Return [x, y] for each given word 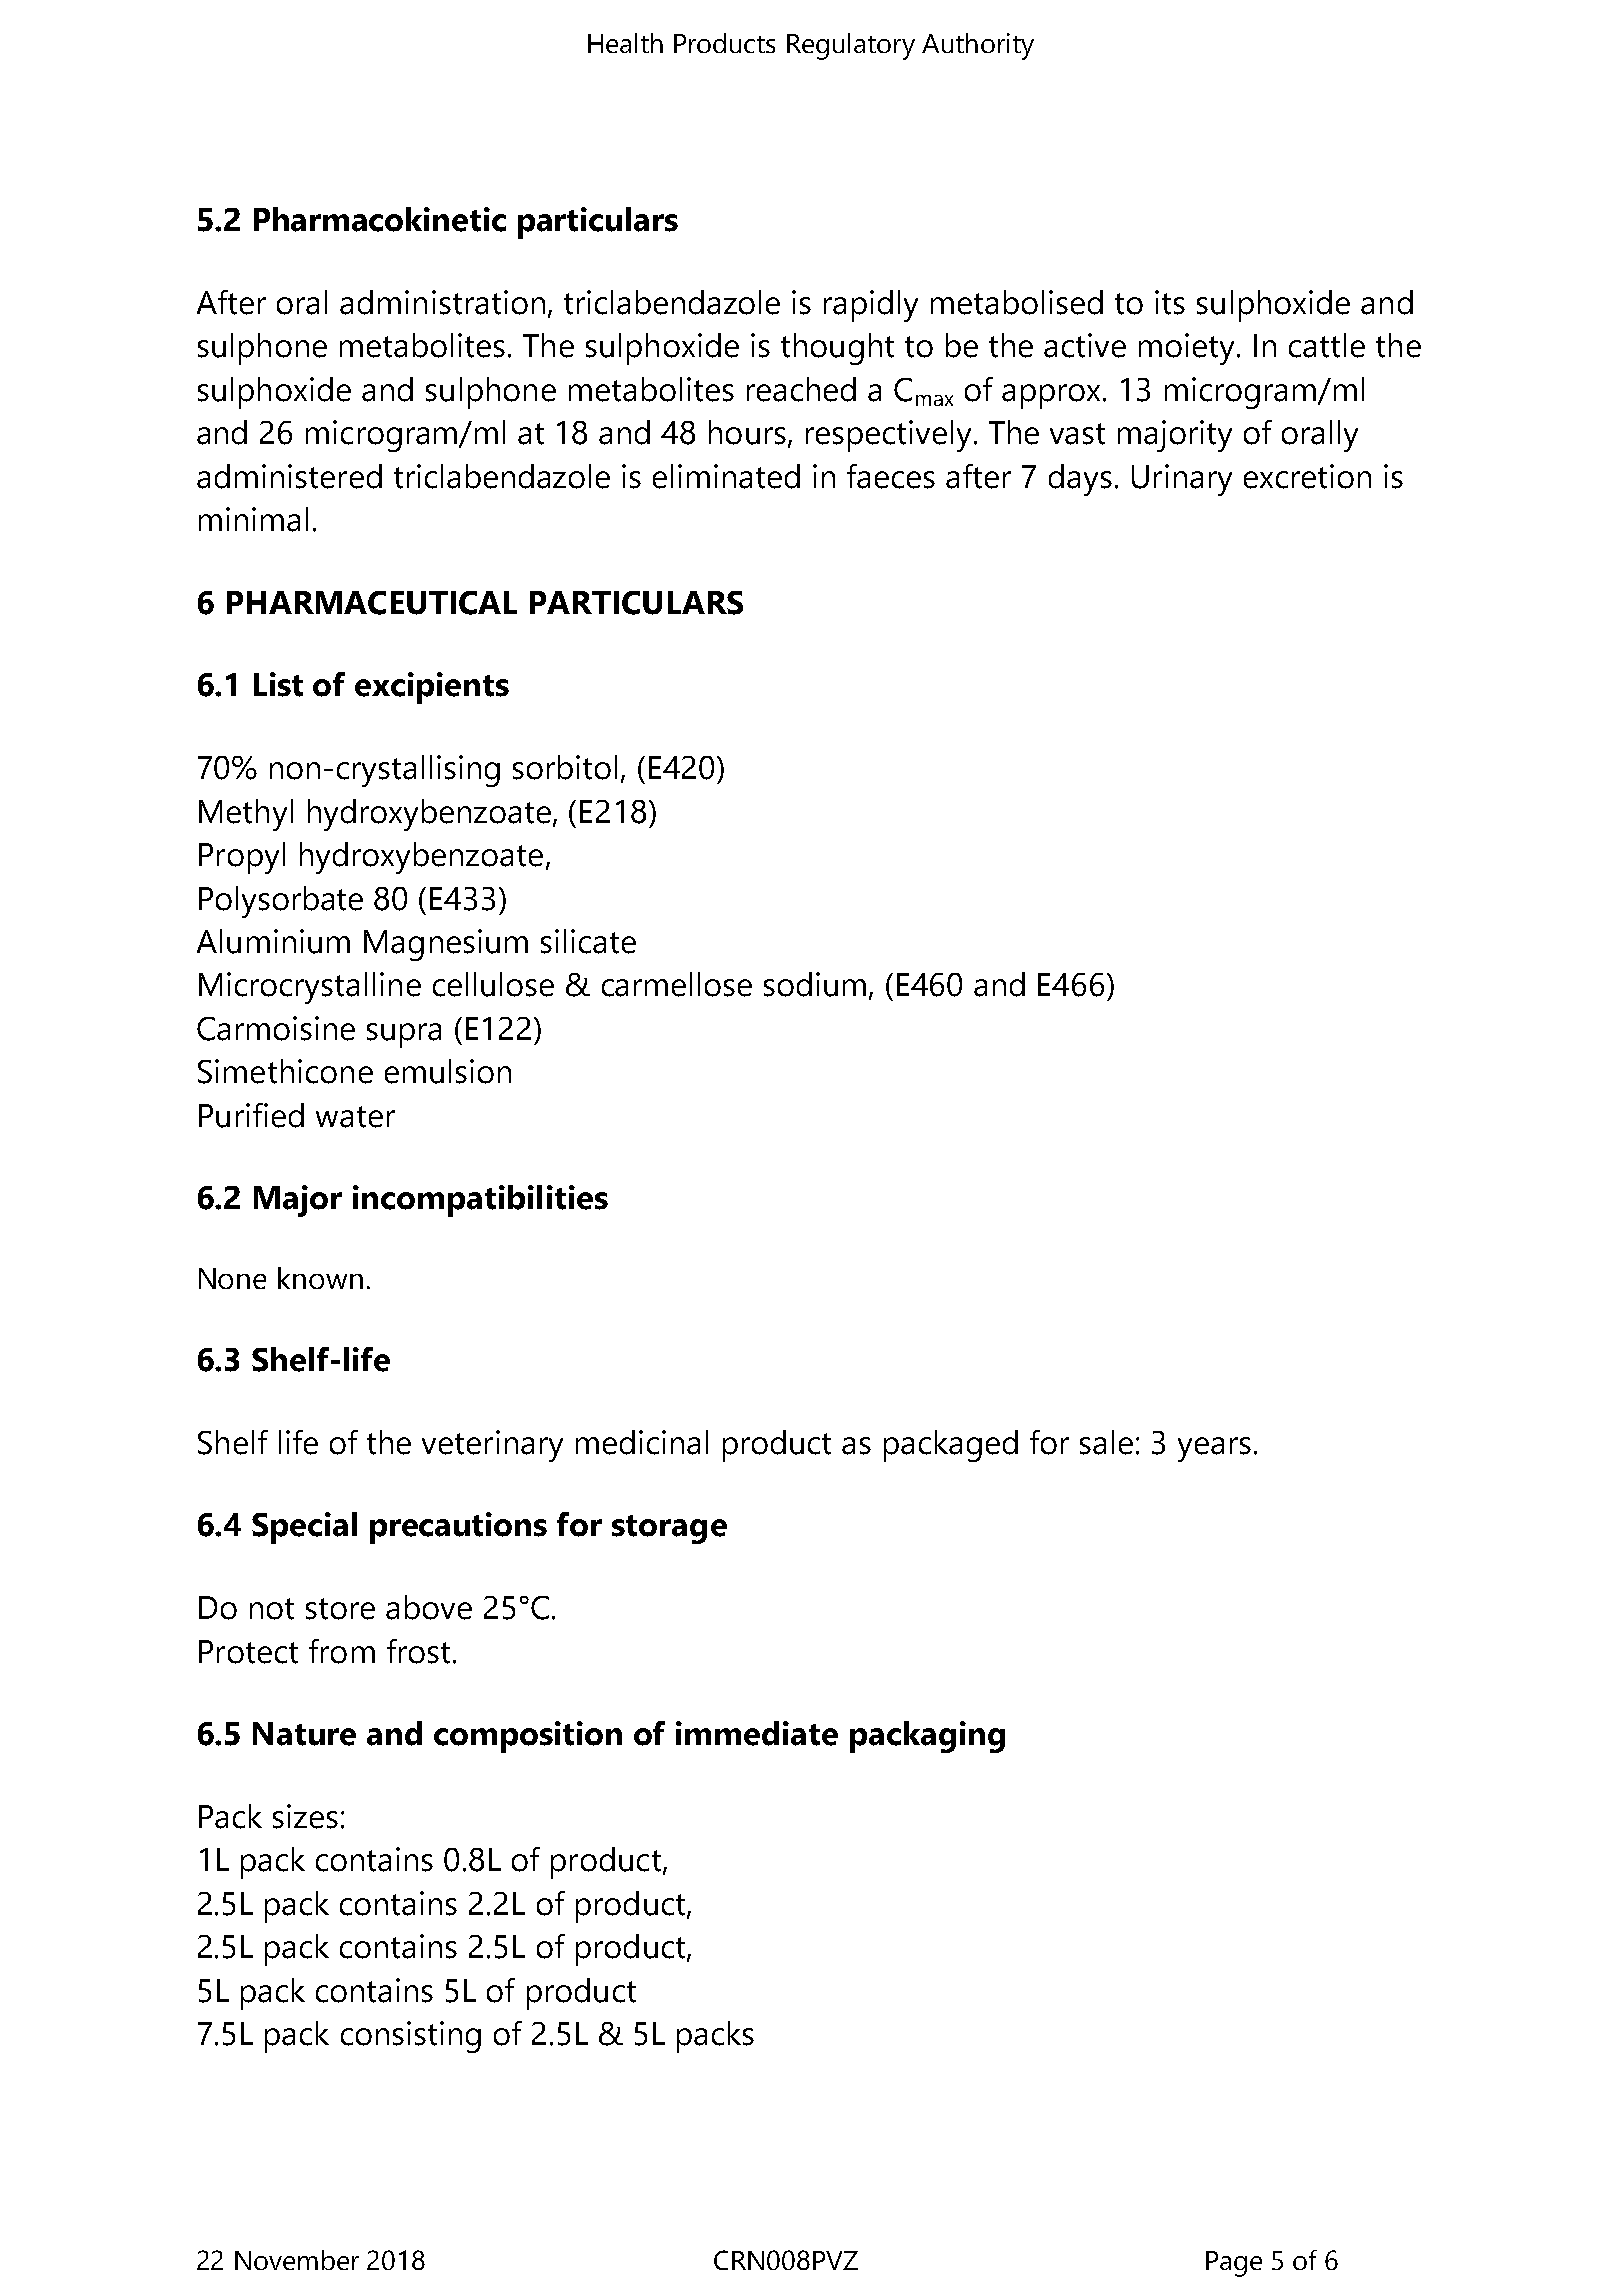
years [1214, 1449]
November [297, 2260]
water [355, 1117]
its [1170, 302]
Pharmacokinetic [380, 219]
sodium [815, 984]
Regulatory [851, 46]
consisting [411, 2037]
